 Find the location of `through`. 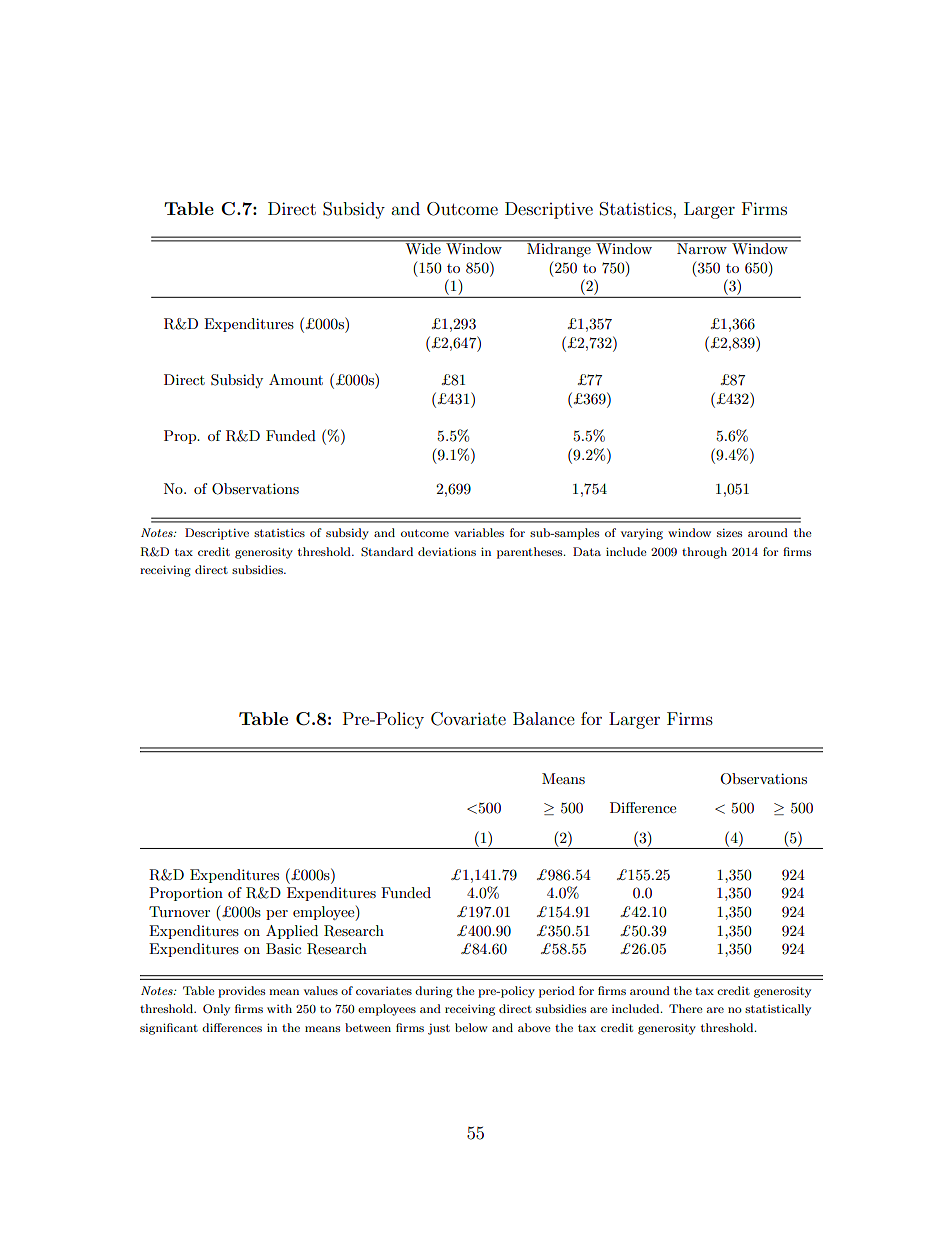

through is located at coordinates (704, 553).
